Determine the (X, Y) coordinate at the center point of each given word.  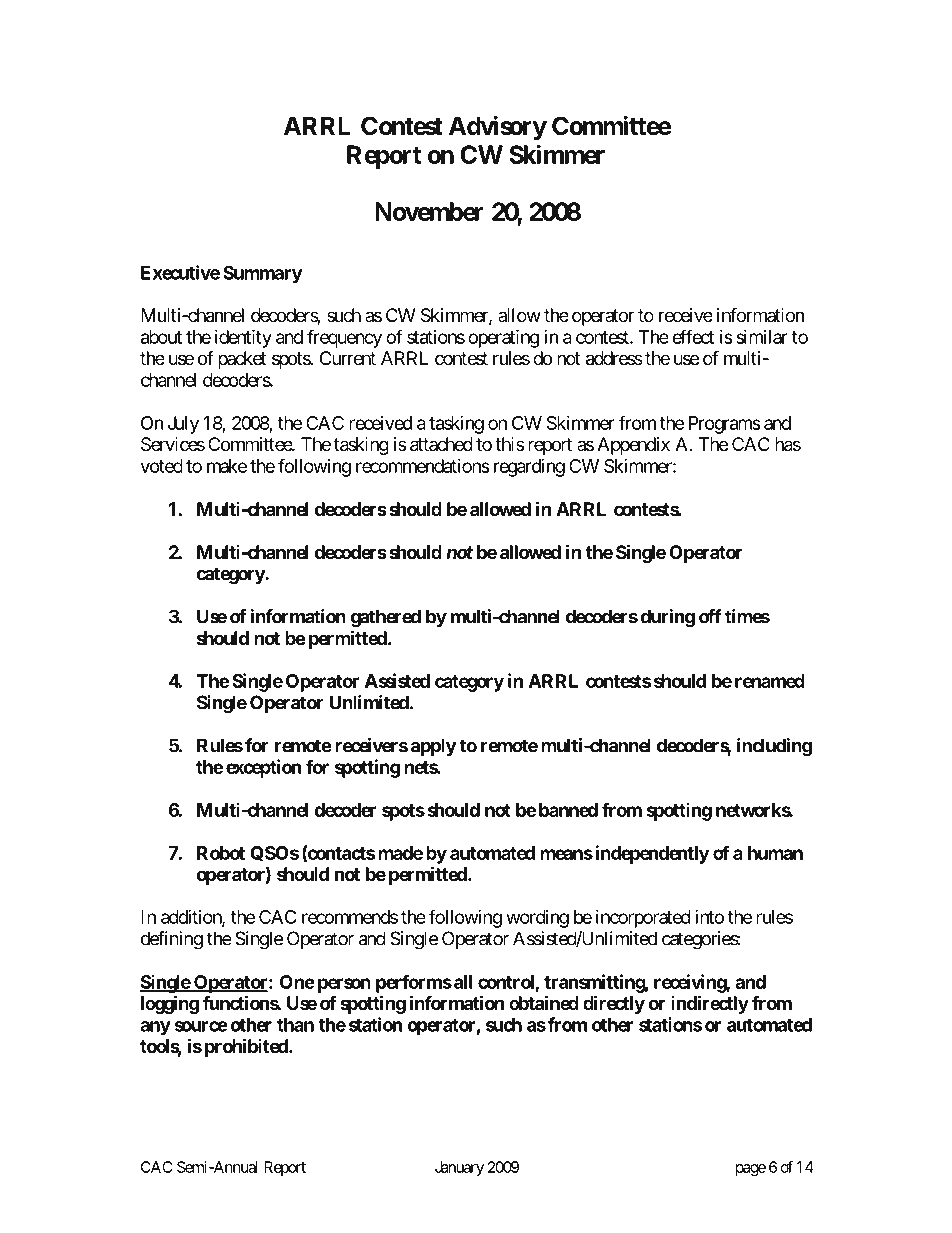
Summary (263, 274)
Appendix (633, 446)
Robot (221, 853)
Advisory (498, 128)
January (459, 1168)
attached (441, 444)
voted (161, 466)
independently (652, 854)
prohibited (247, 1047)
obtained (544, 1002)
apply (434, 747)
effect (693, 336)
